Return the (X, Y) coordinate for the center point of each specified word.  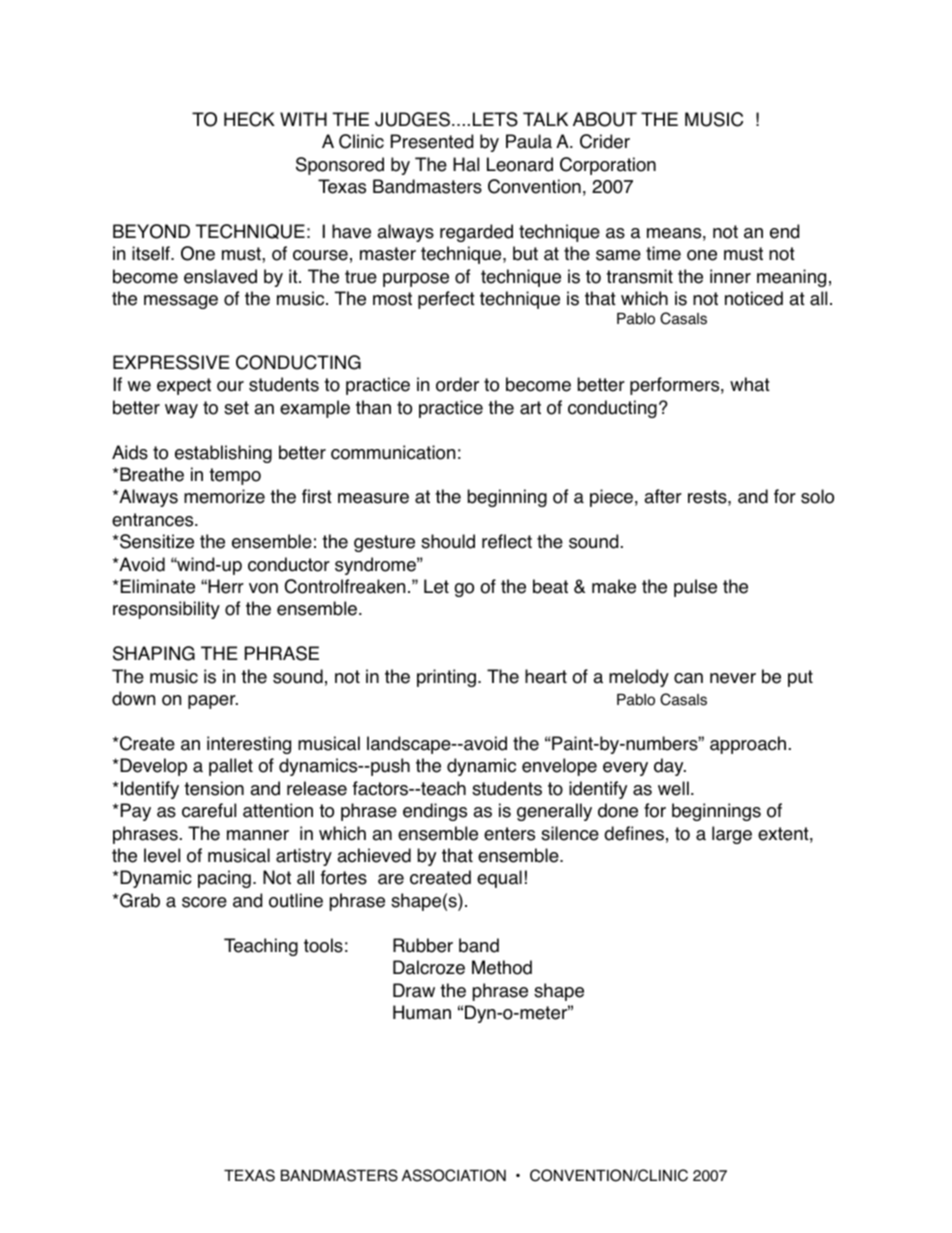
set (236, 408)
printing (446, 678)
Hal (466, 164)
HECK (249, 119)
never (733, 678)
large (732, 835)
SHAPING (154, 653)
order (457, 384)
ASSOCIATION (454, 1175)
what (750, 384)
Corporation (608, 166)
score (204, 902)
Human (422, 1012)
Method (502, 967)
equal (499, 879)
